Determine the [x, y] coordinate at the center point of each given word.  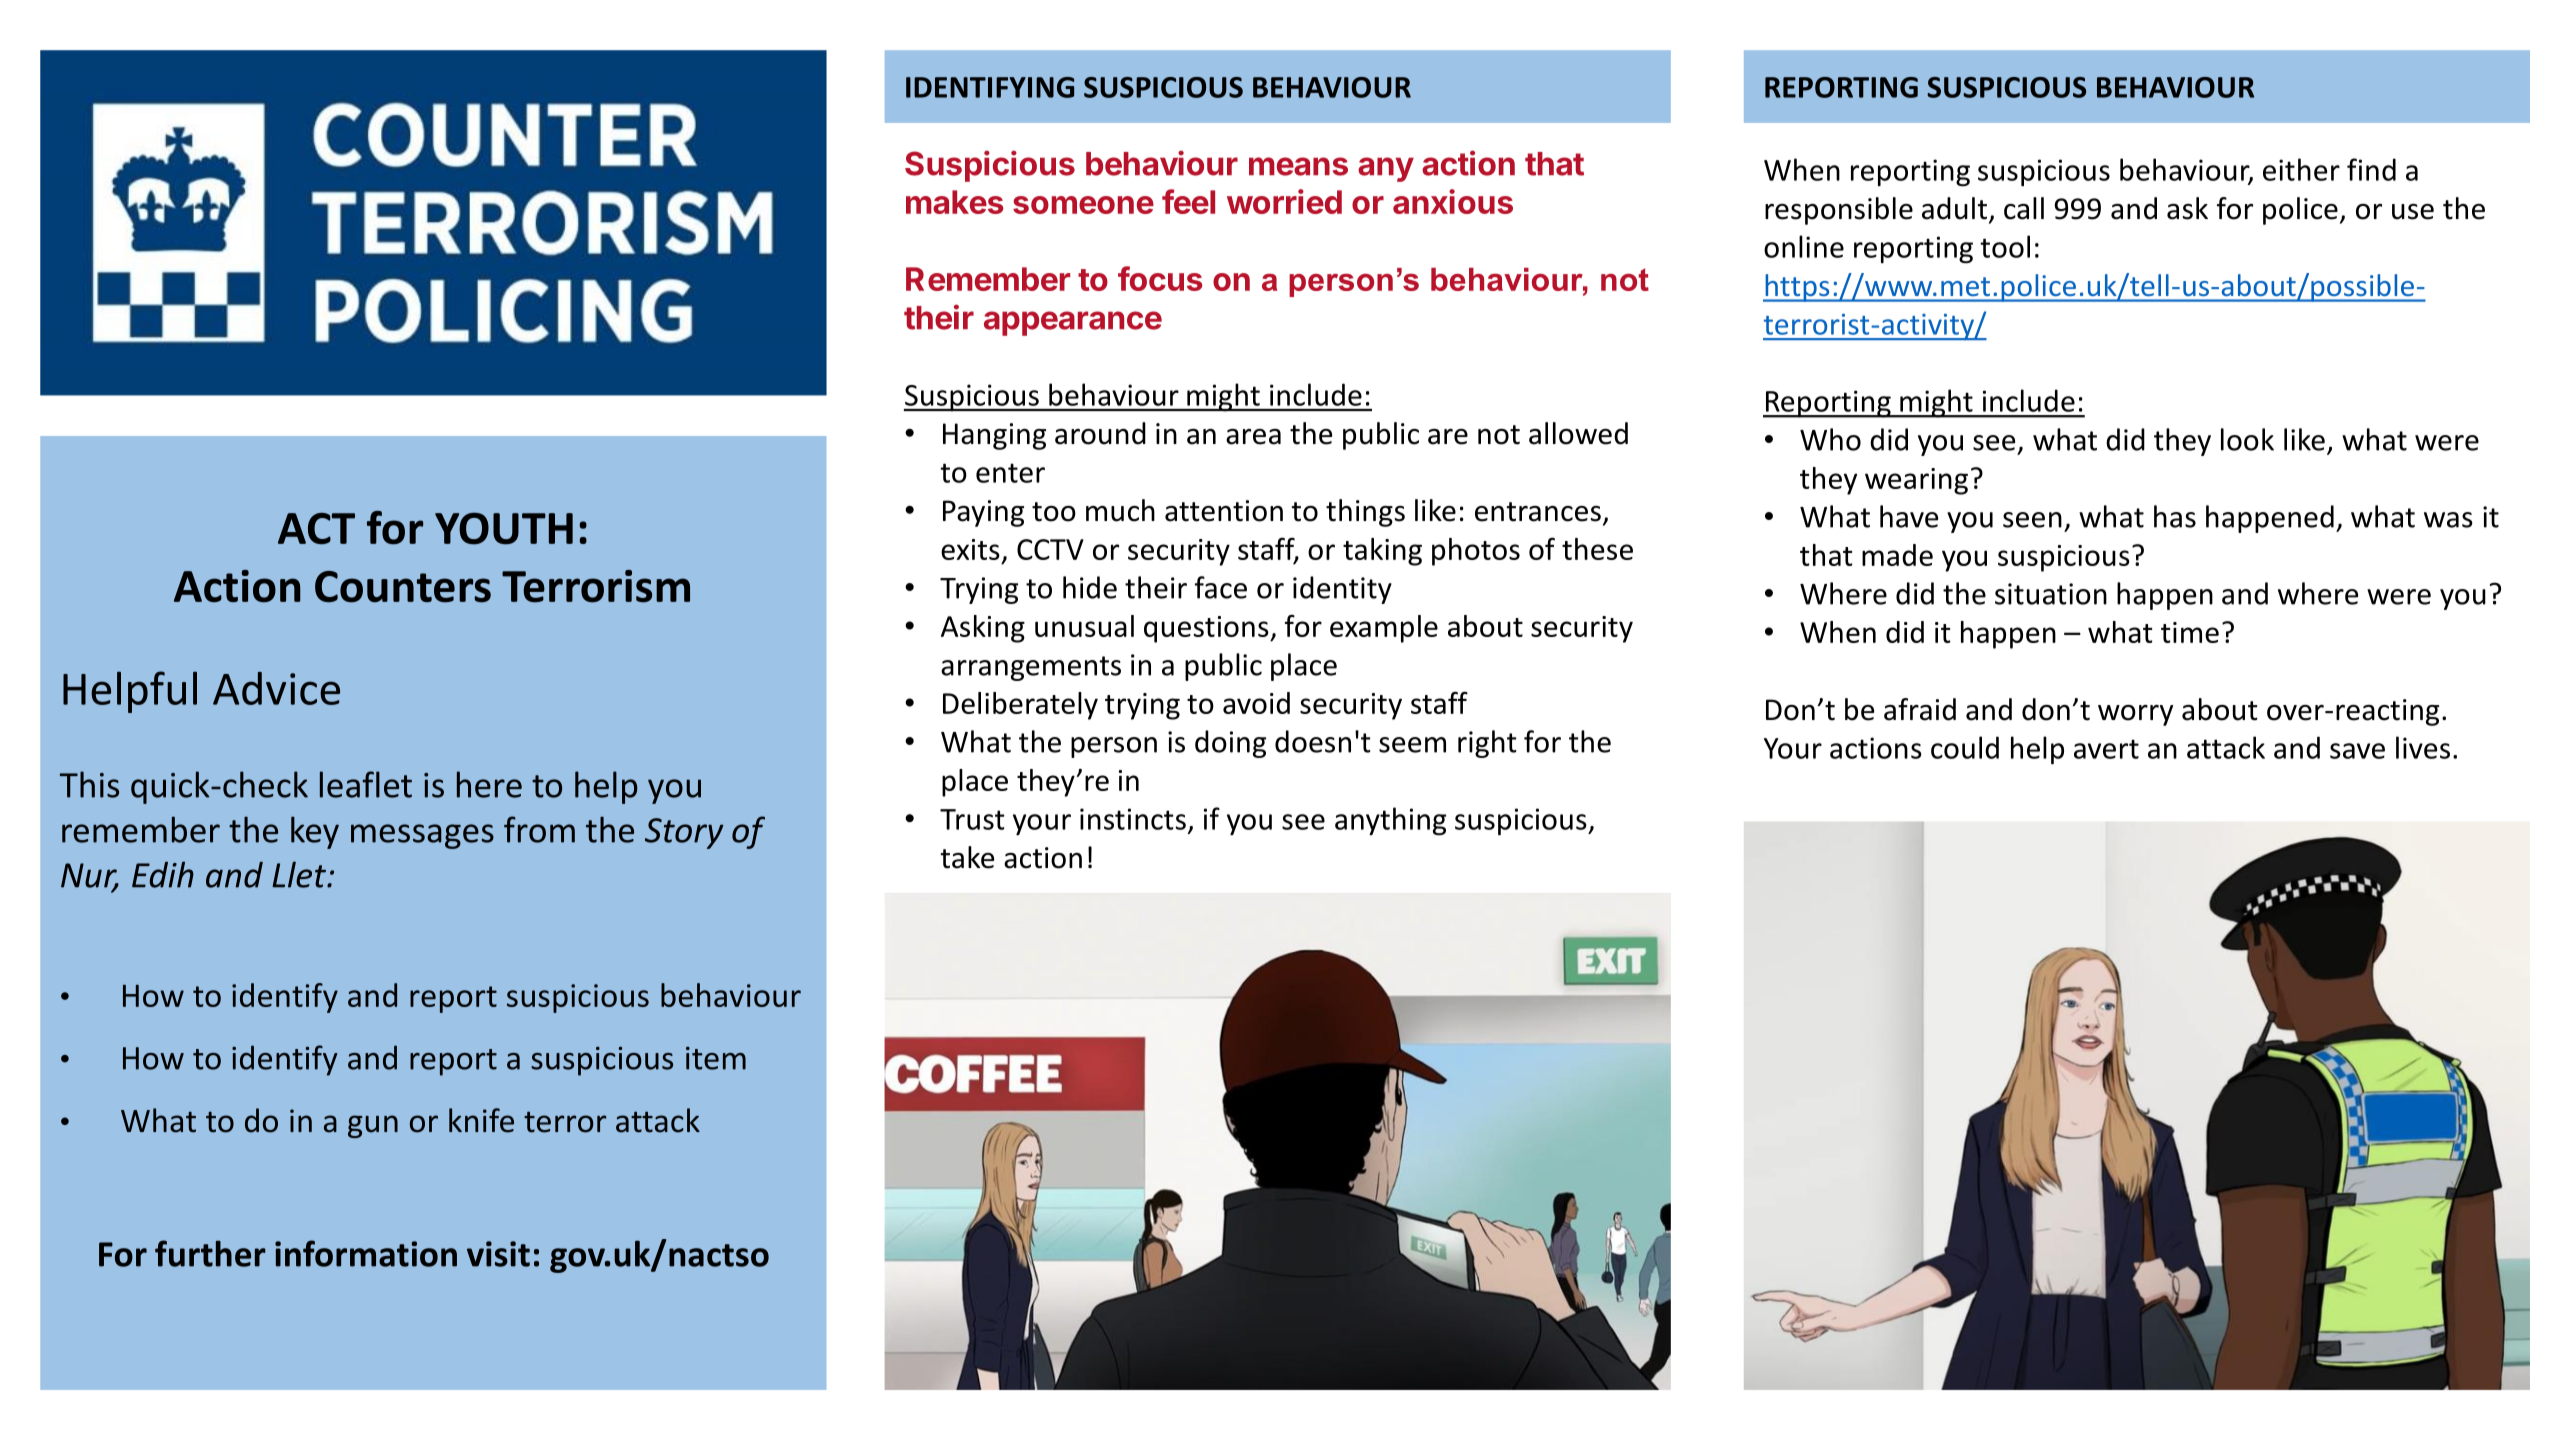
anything [1391, 821]
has [2175, 516]
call [2024, 208]
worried [1284, 201]
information [366, 1253]
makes [954, 202]
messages [422, 836]
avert [2106, 749]
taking [1382, 552]
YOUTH [504, 529]
